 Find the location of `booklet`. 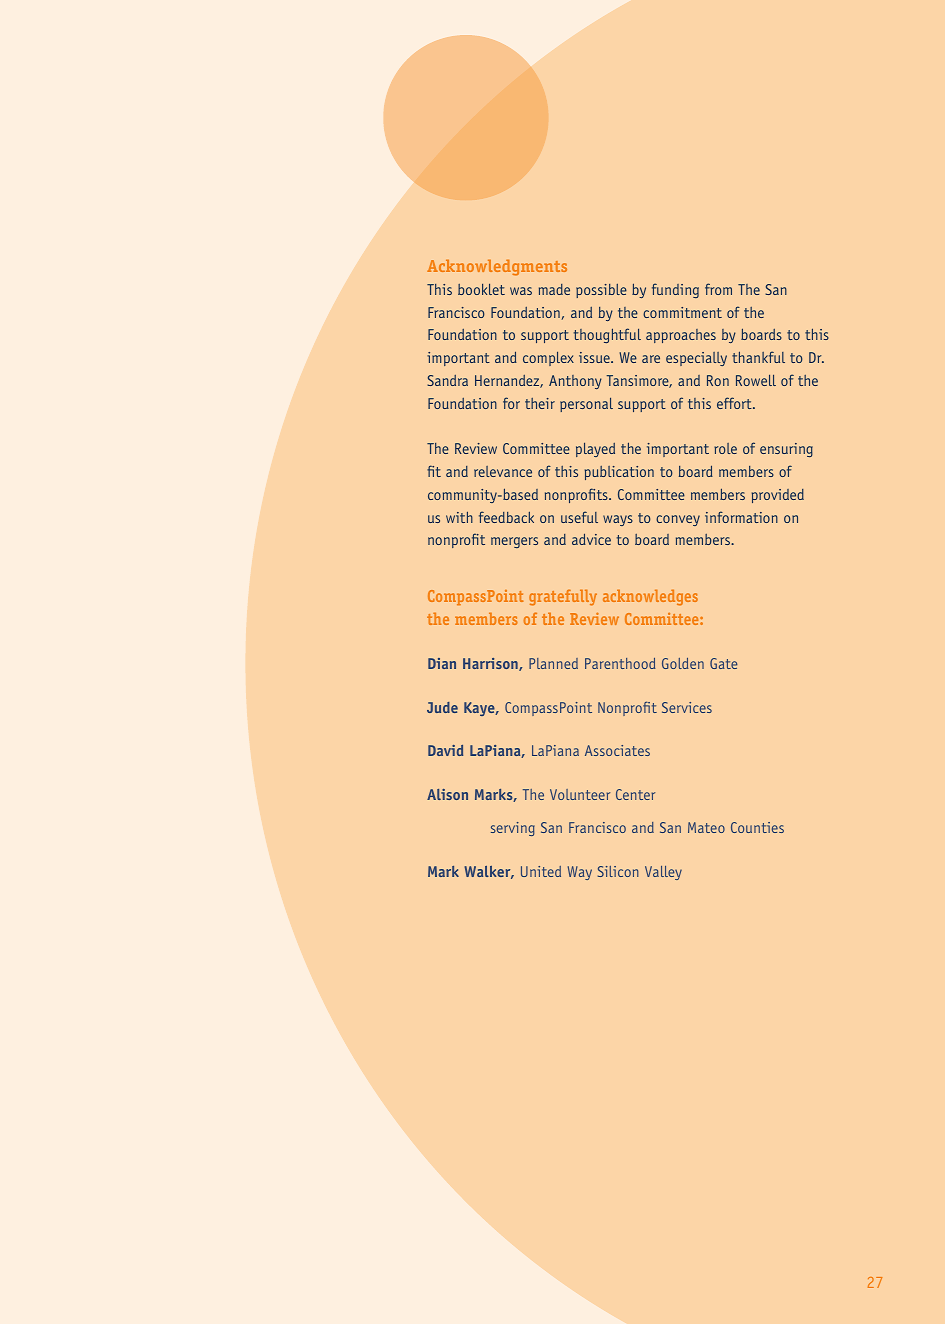

booklet is located at coordinates (481, 289).
